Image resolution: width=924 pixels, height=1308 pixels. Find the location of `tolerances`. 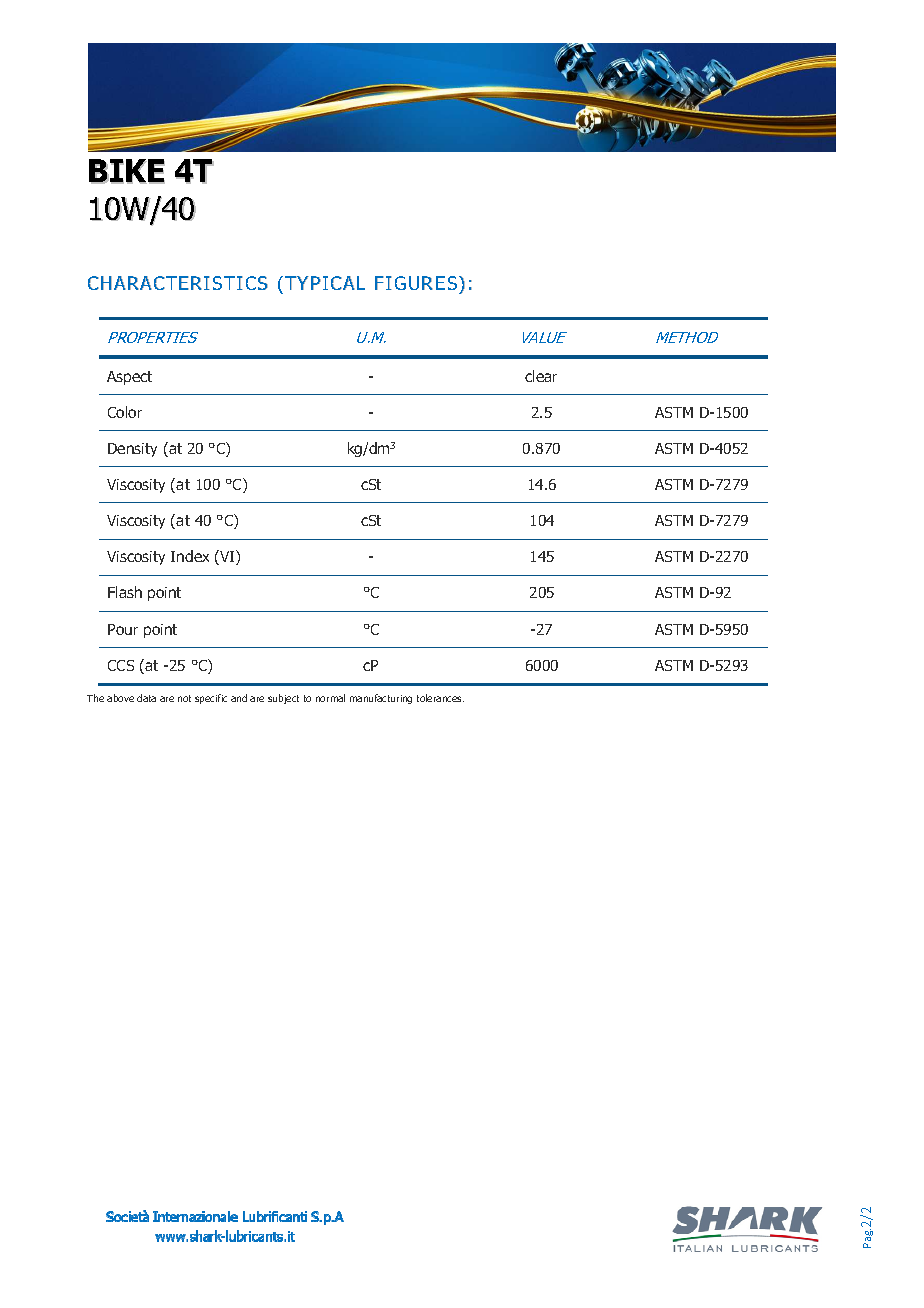

tolerances is located at coordinates (440, 698).
